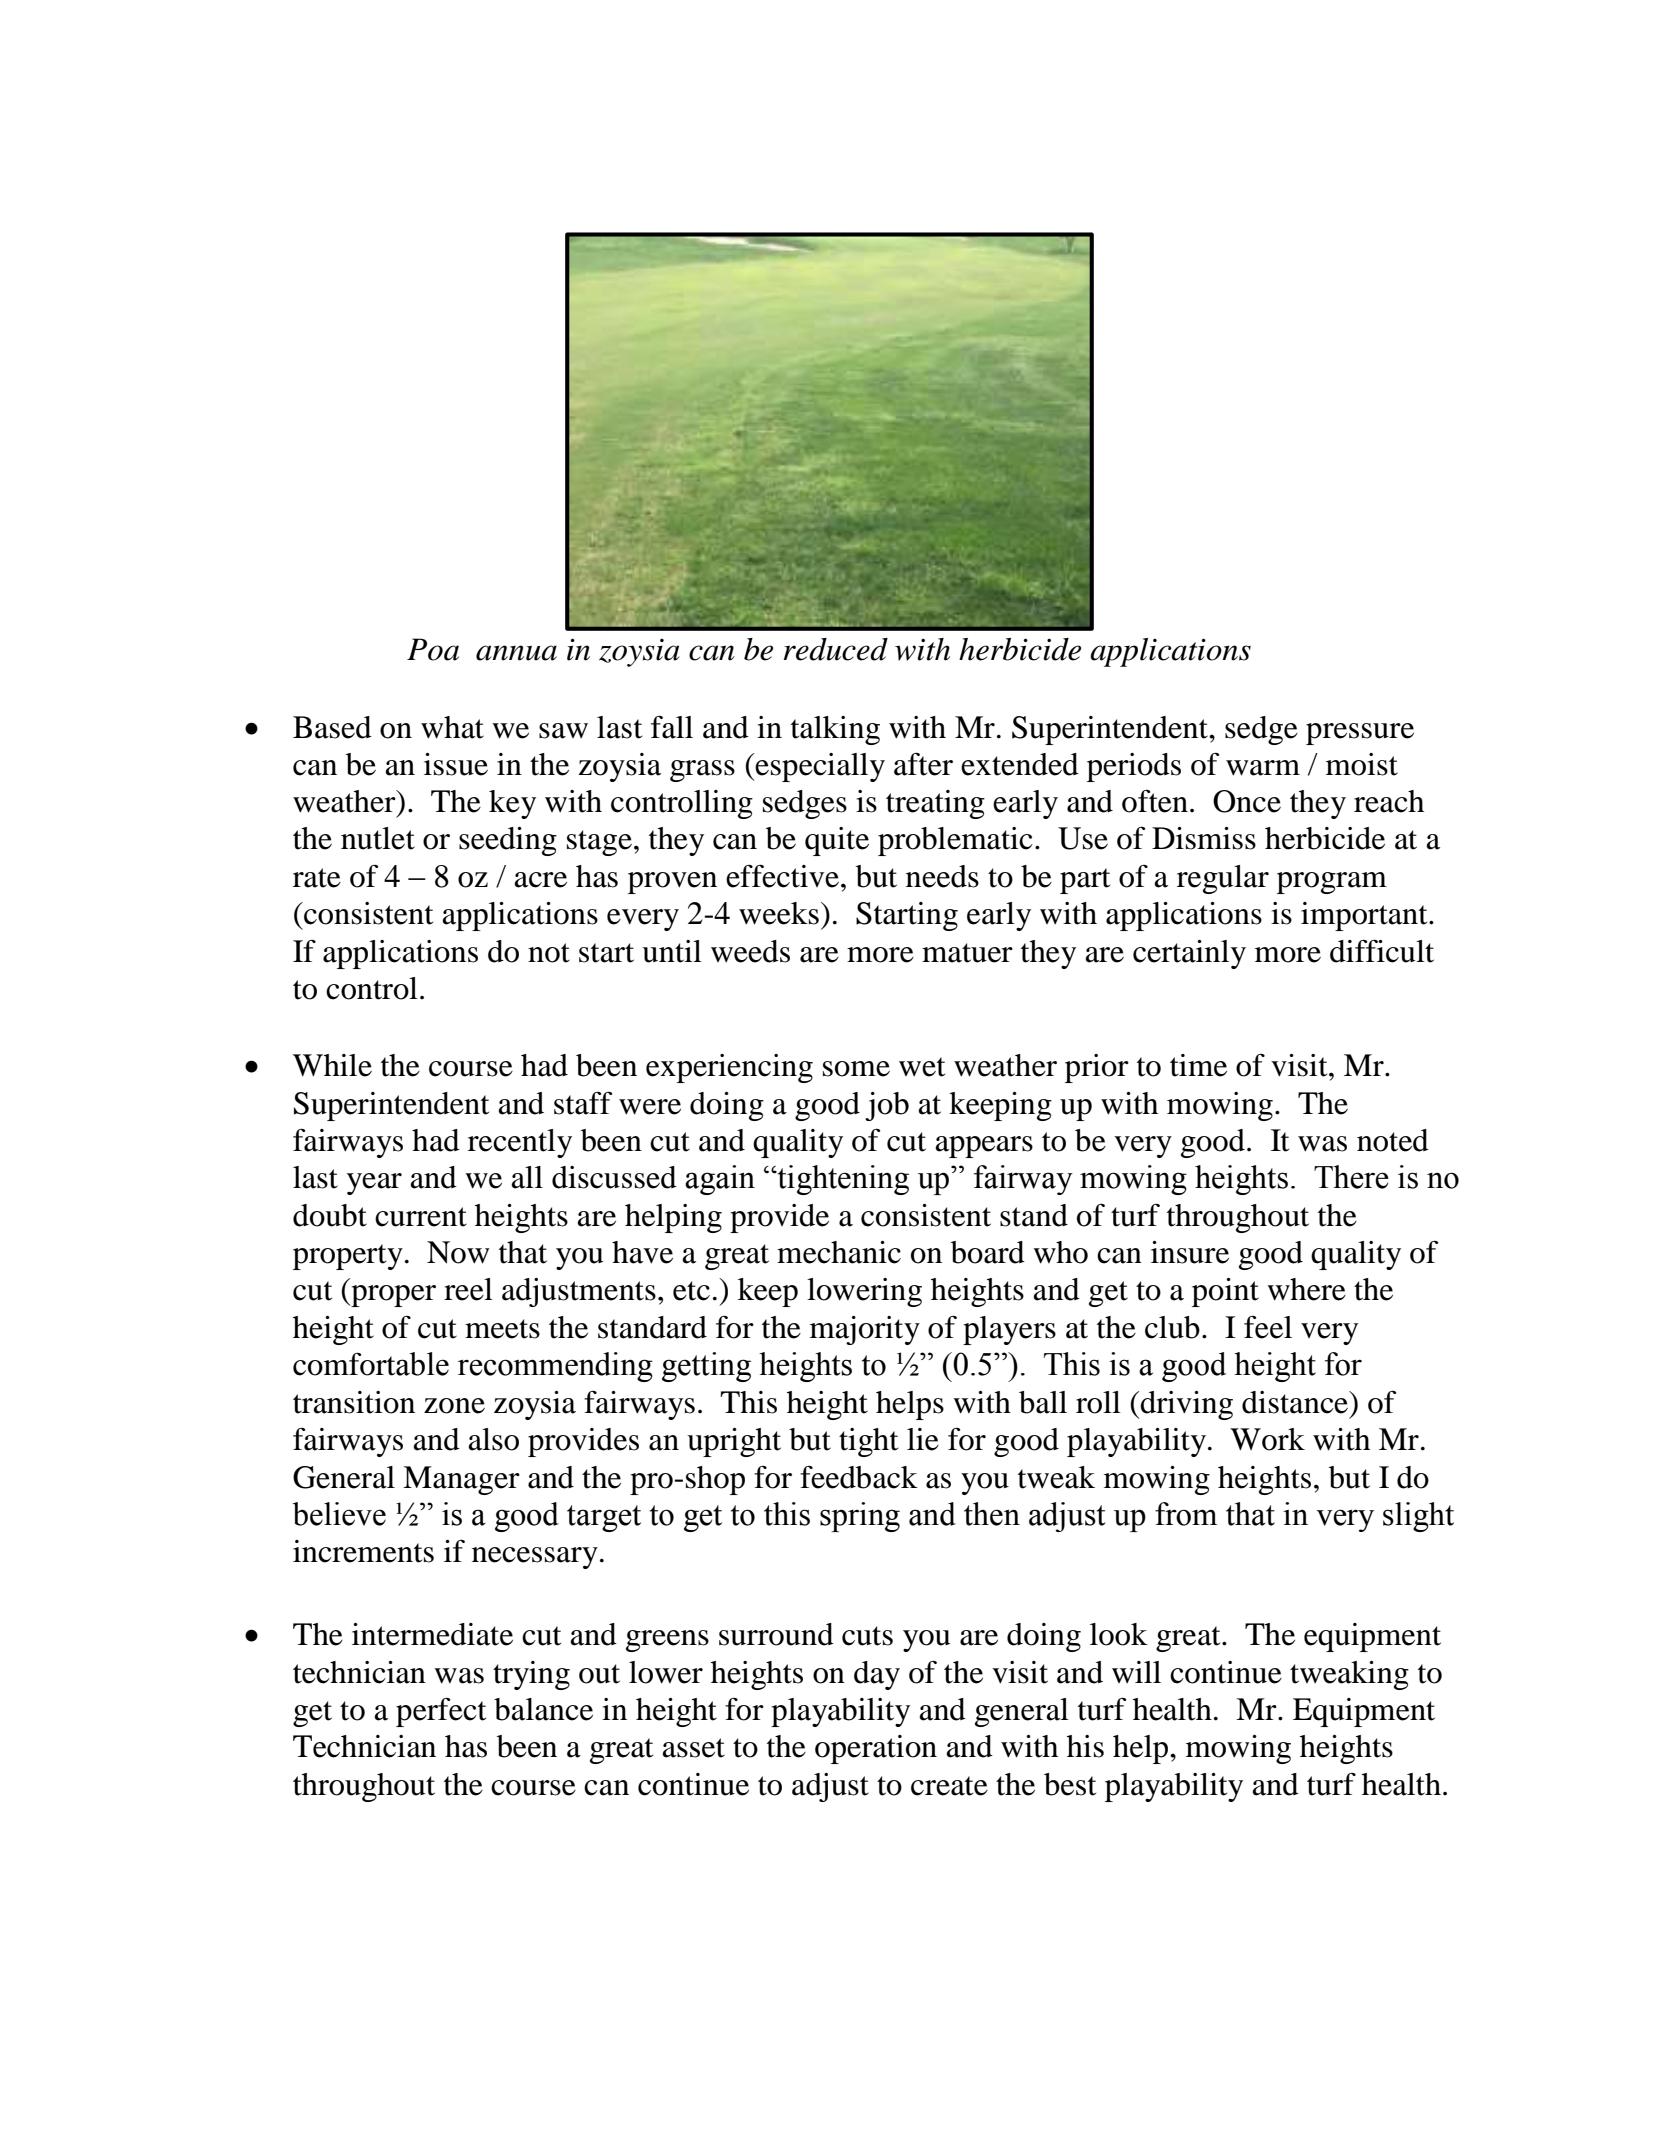 This page has width=1659, height=2146. What do you see at coordinates (502, 1329) in the page?
I see `meets` at bounding box center [502, 1329].
